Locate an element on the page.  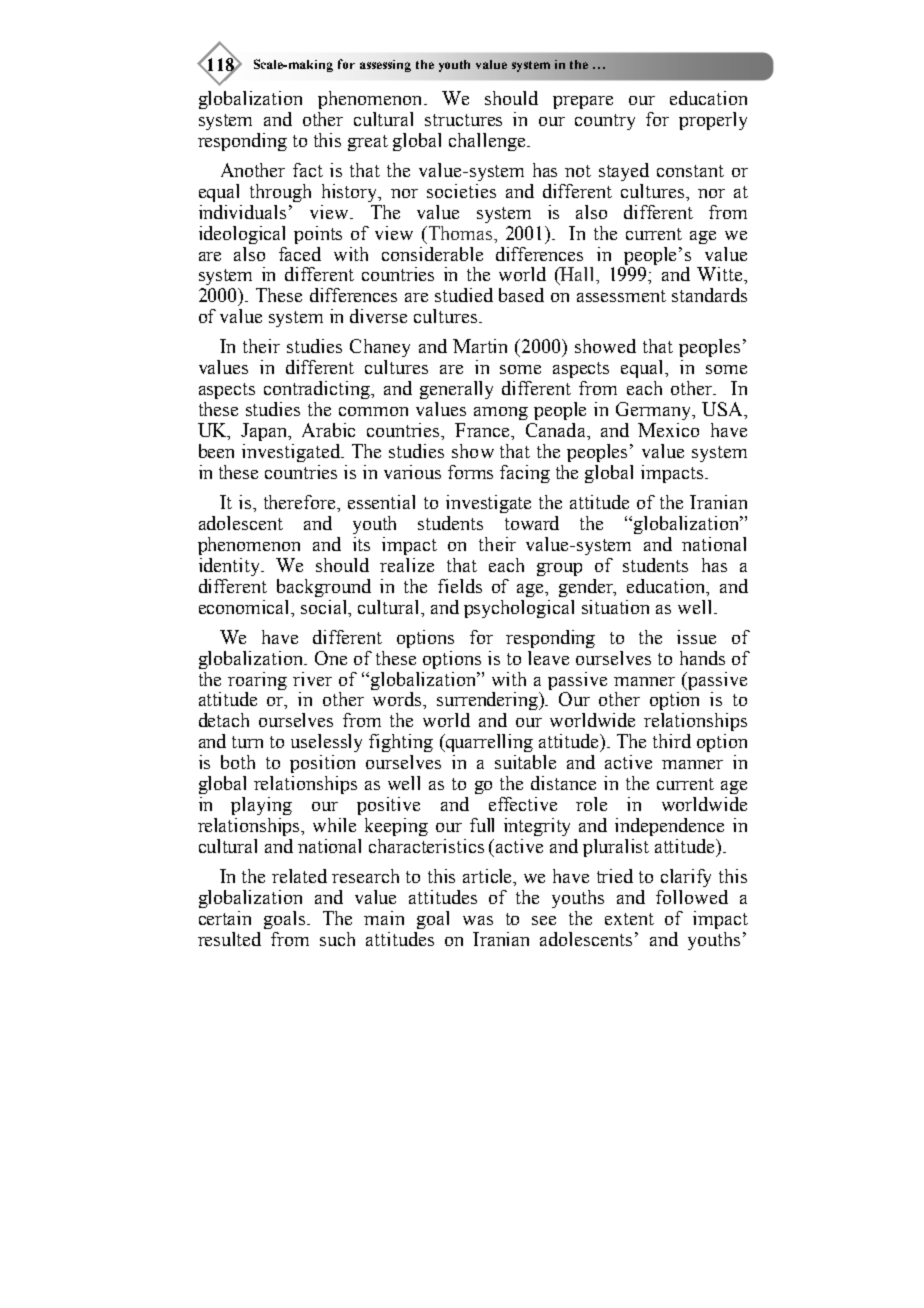
was is located at coordinates (478, 920).
